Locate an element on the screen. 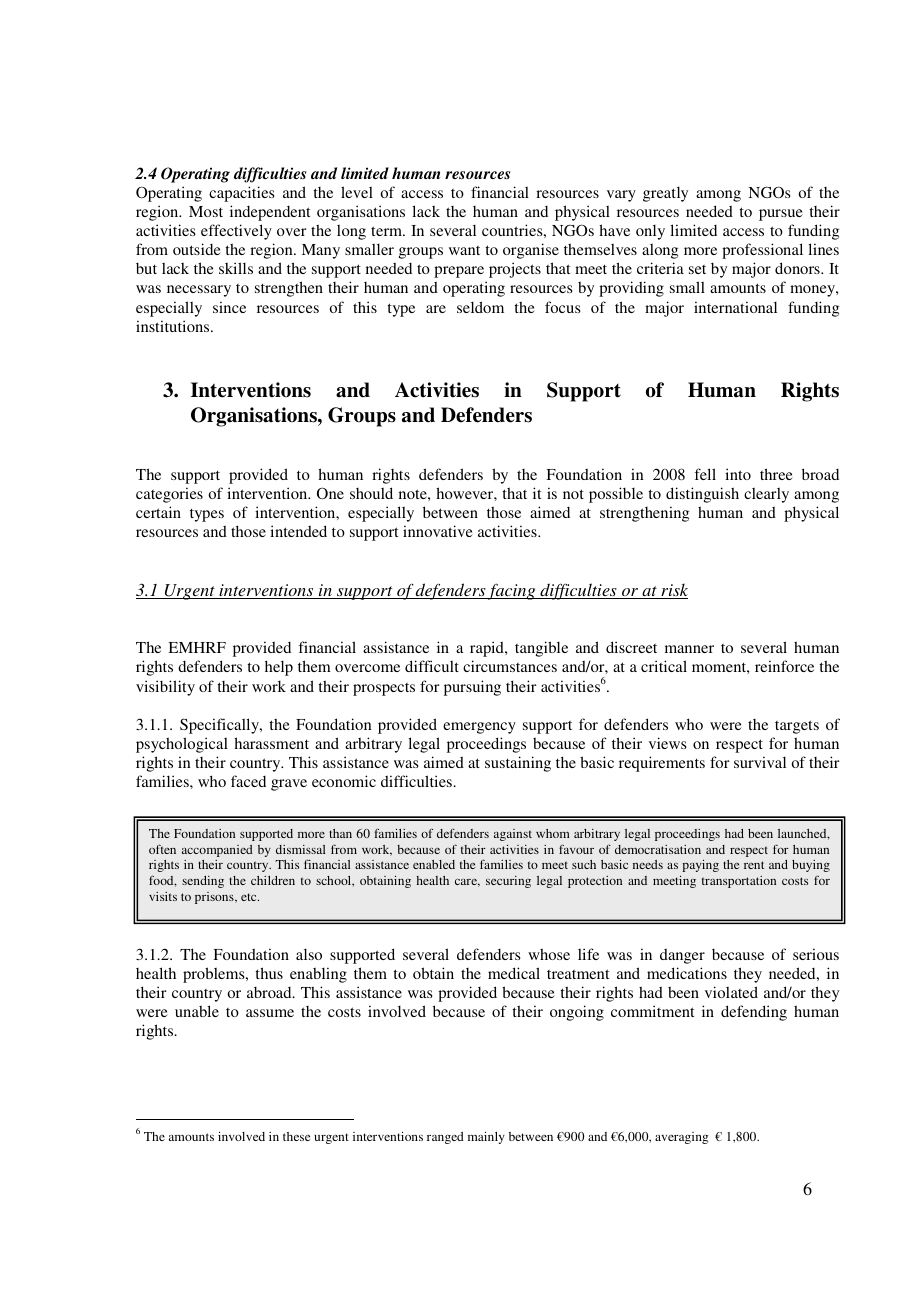 The height and width of the screenshot is (1308, 924). categories is located at coordinates (169, 495).
